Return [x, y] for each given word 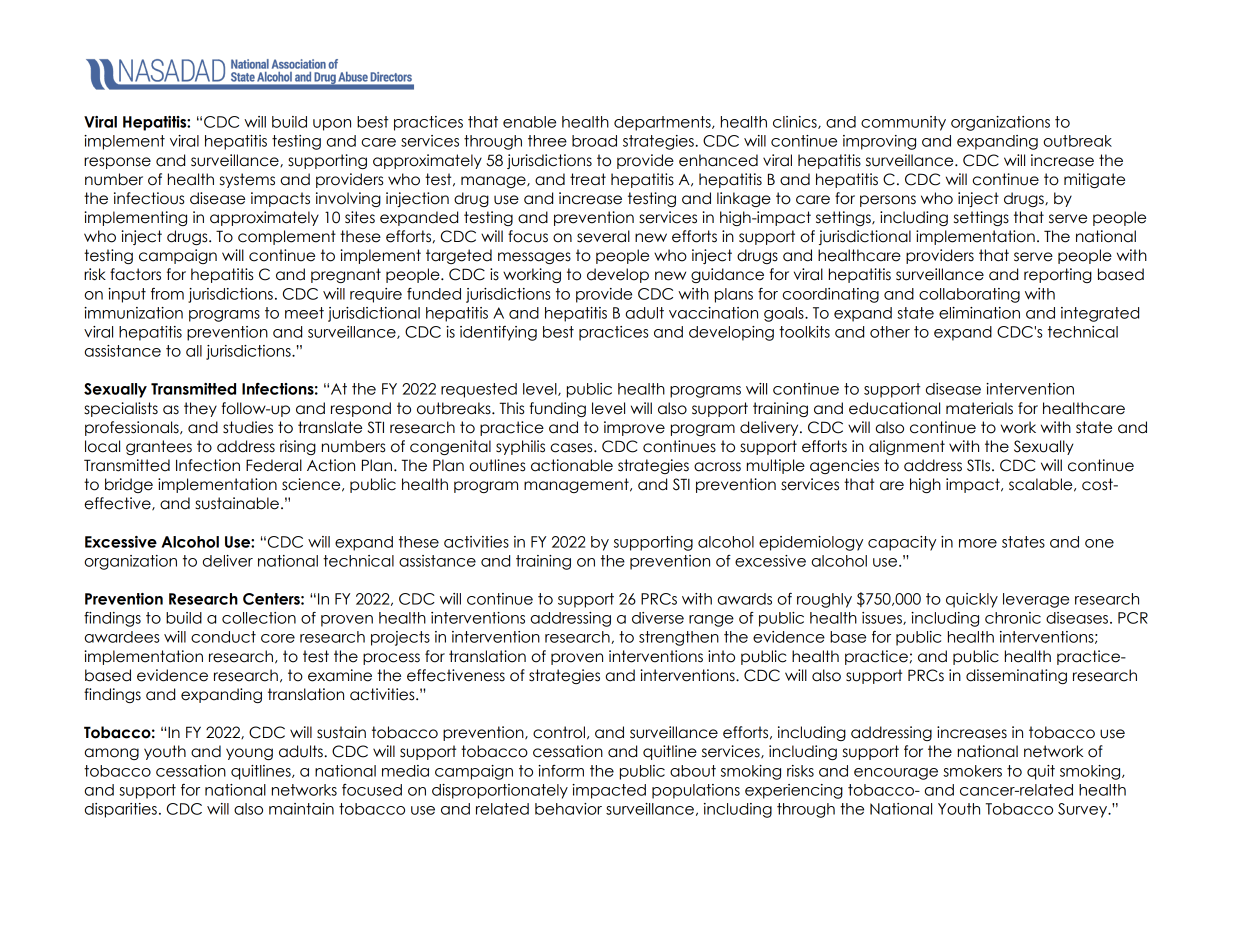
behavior [568, 809]
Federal [274, 465]
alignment [907, 447]
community [903, 123]
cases [573, 448]
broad [594, 141]
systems [247, 180]
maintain [301, 809]
